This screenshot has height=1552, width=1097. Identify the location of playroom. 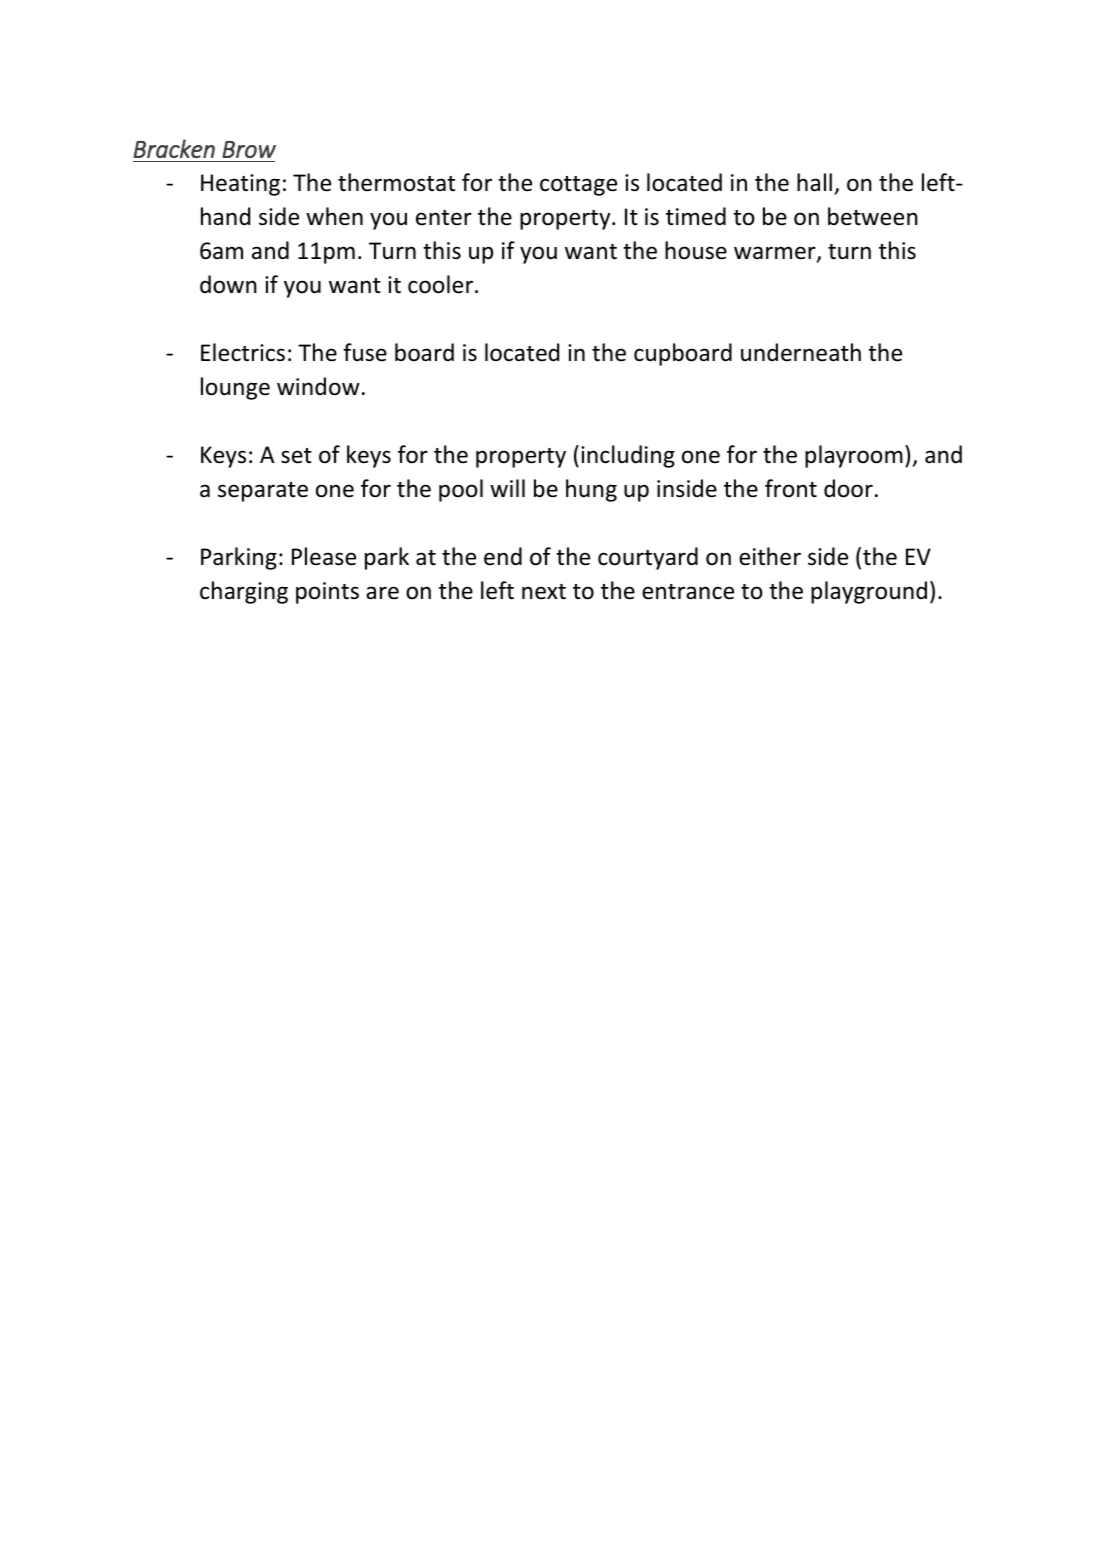
(854, 456).
